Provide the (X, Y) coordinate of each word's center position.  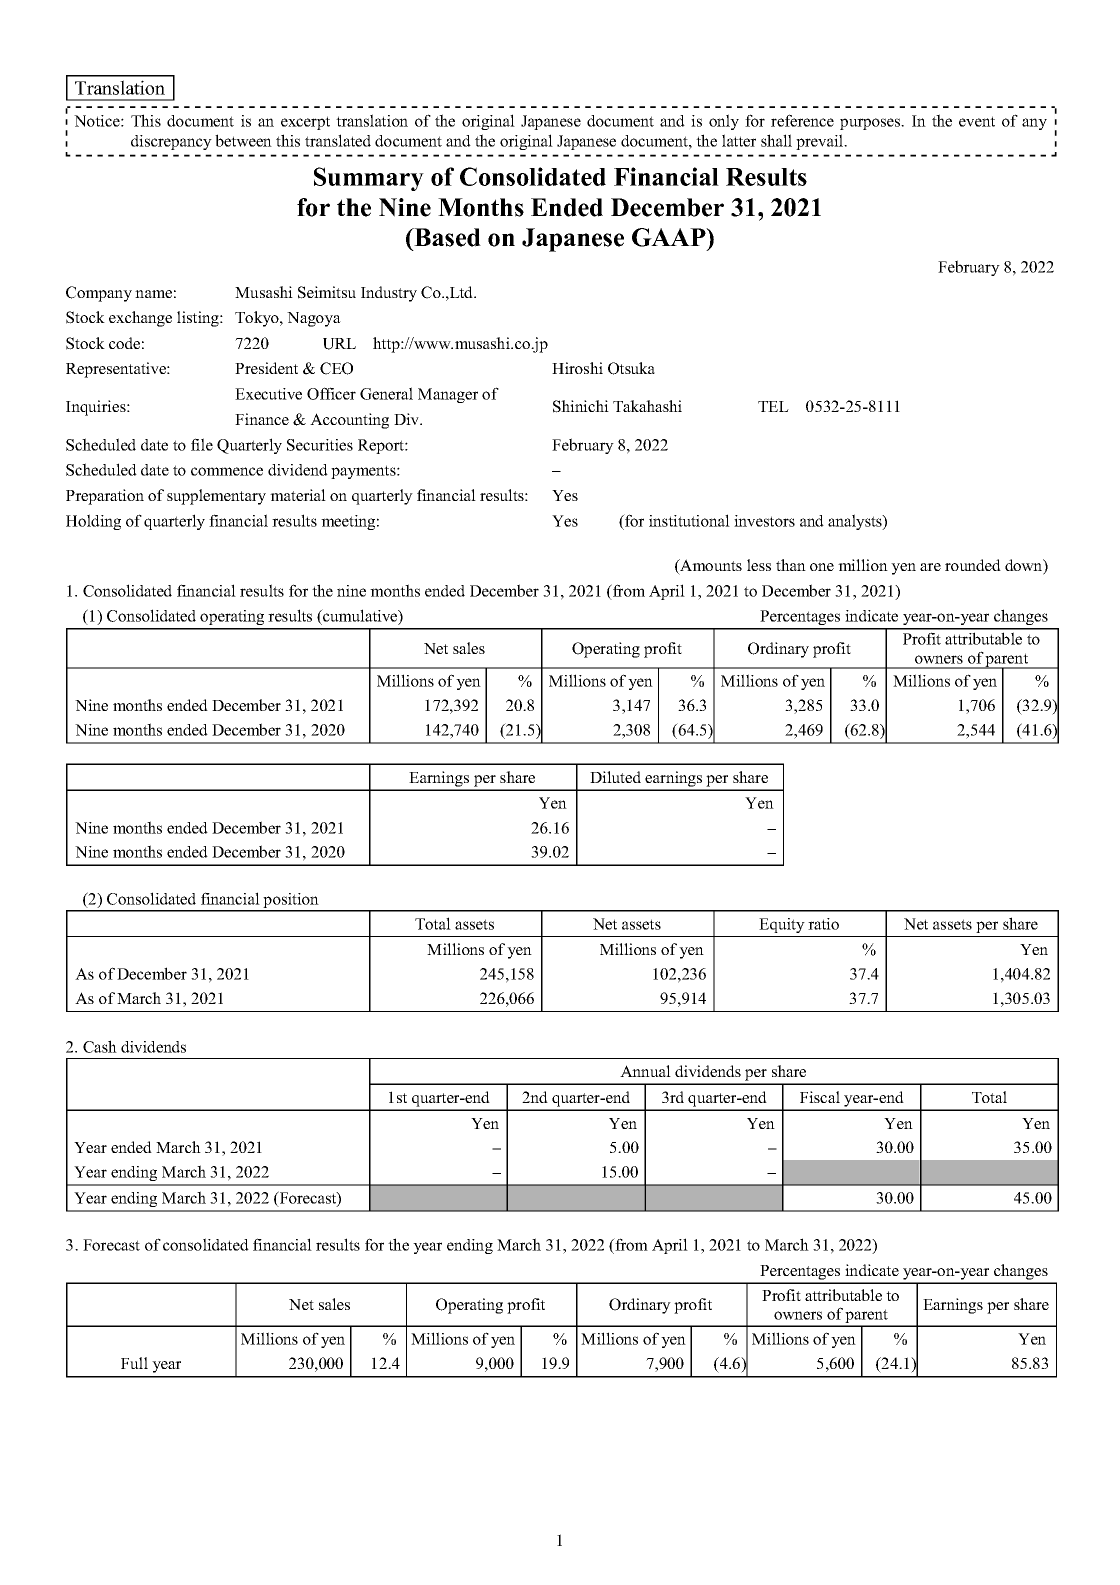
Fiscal (820, 1097)
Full (134, 1363)
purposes (871, 124)
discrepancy (171, 142)
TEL (773, 406)
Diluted (615, 777)
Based (446, 237)
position (291, 902)
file (202, 444)
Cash (100, 1046)
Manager (448, 395)
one (822, 567)
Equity (782, 925)
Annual (645, 1071)
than (791, 565)
